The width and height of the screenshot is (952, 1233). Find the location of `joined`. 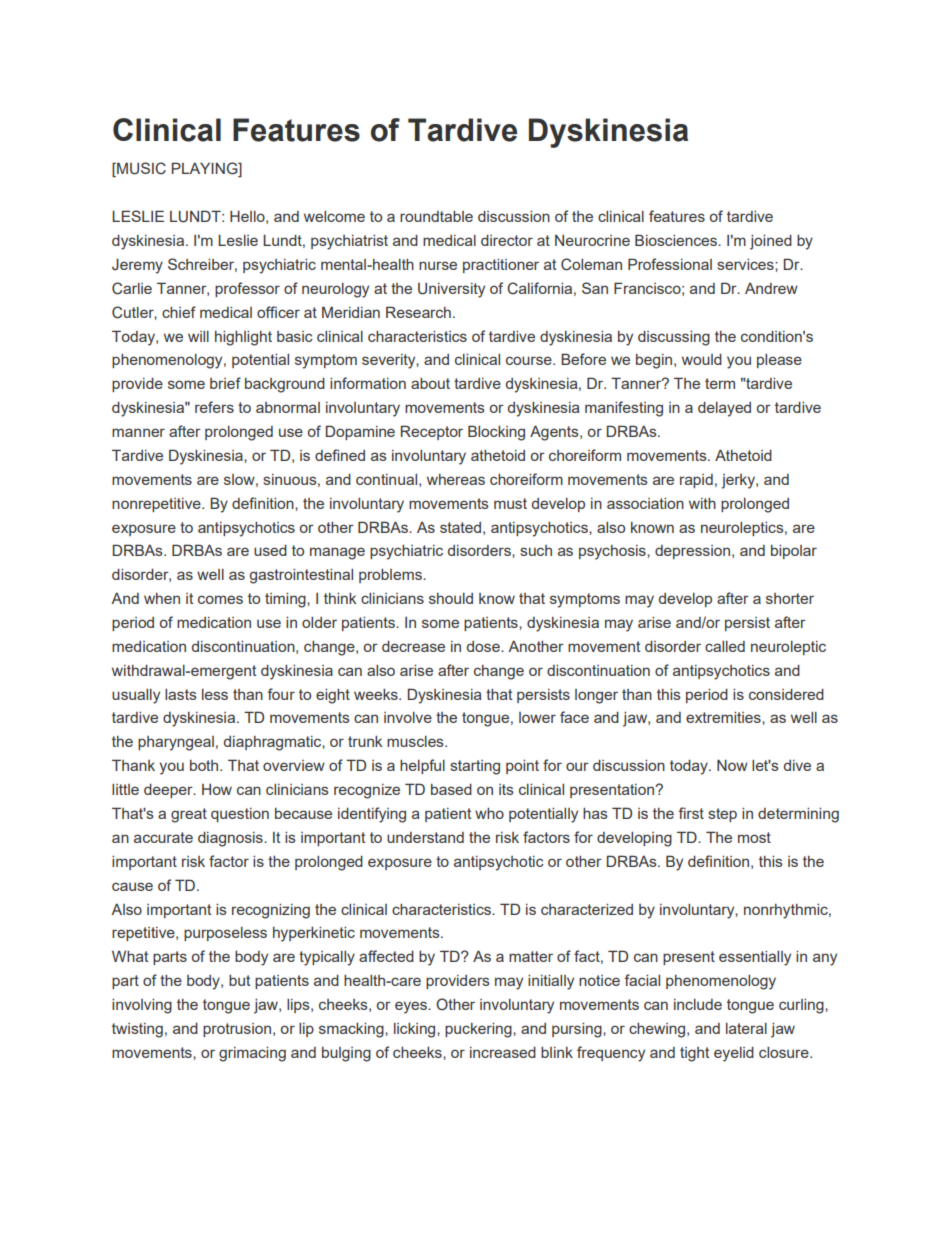

joined is located at coordinates (771, 242).
